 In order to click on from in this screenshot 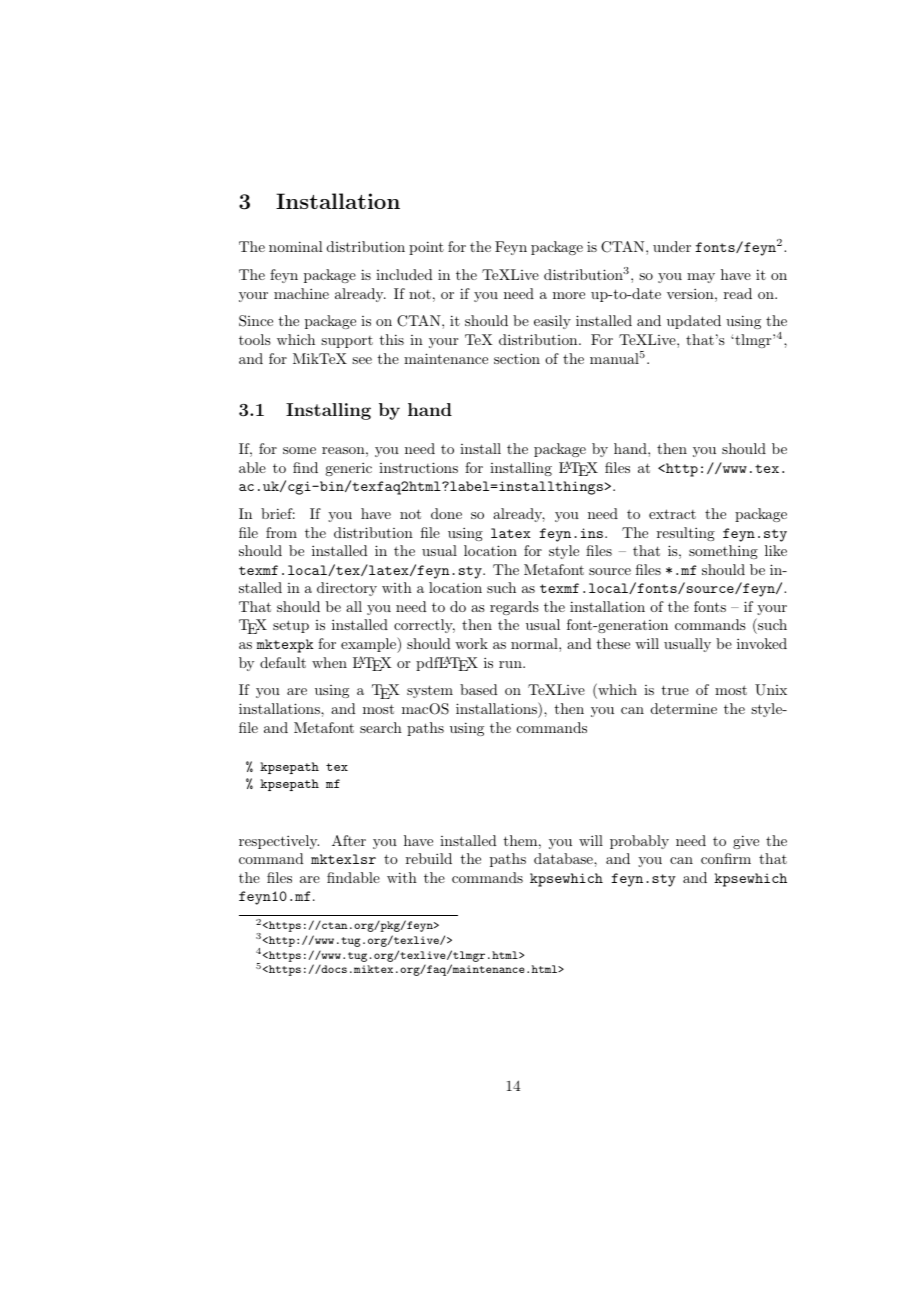, I will do `click(281, 532)`.
